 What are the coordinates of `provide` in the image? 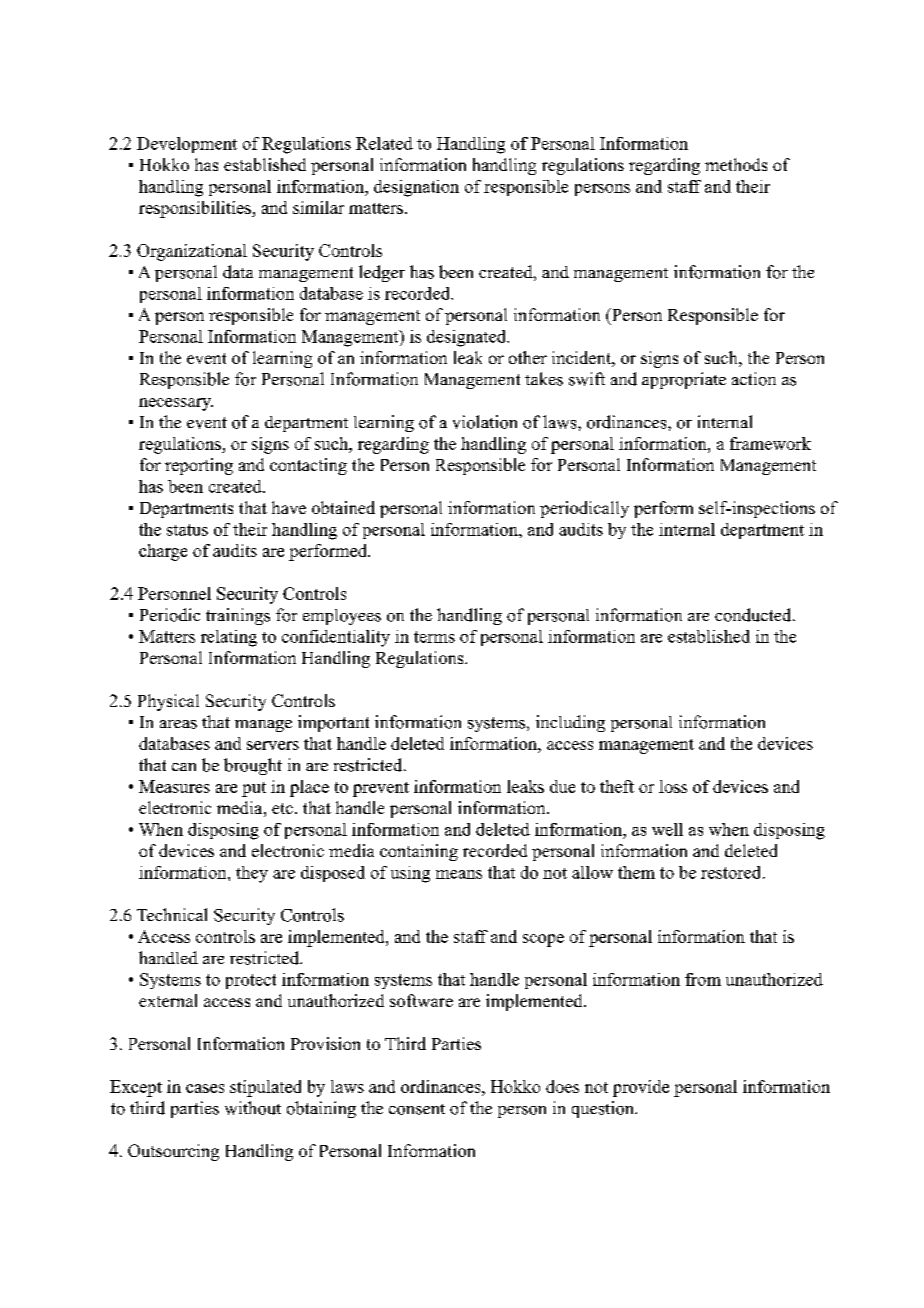 It's located at (641, 1088).
